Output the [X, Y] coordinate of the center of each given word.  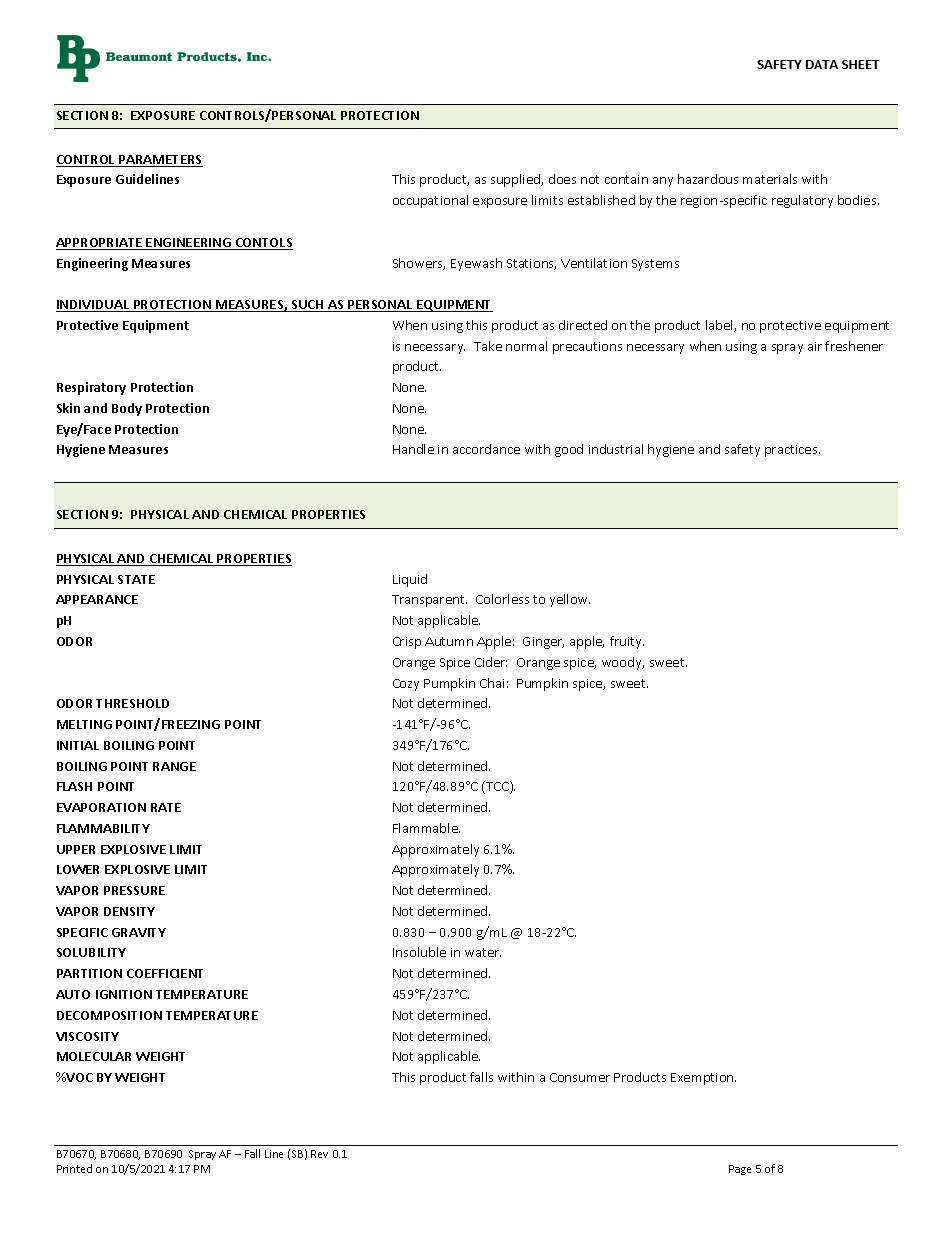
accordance [486, 449]
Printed [74, 1168]
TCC [497, 787]
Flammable [426, 828]
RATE [166, 807]
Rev [319, 1154]
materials [770, 179]
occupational [430, 201]
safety [742, 450]
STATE [136, 579]
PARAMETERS [160, 161]
